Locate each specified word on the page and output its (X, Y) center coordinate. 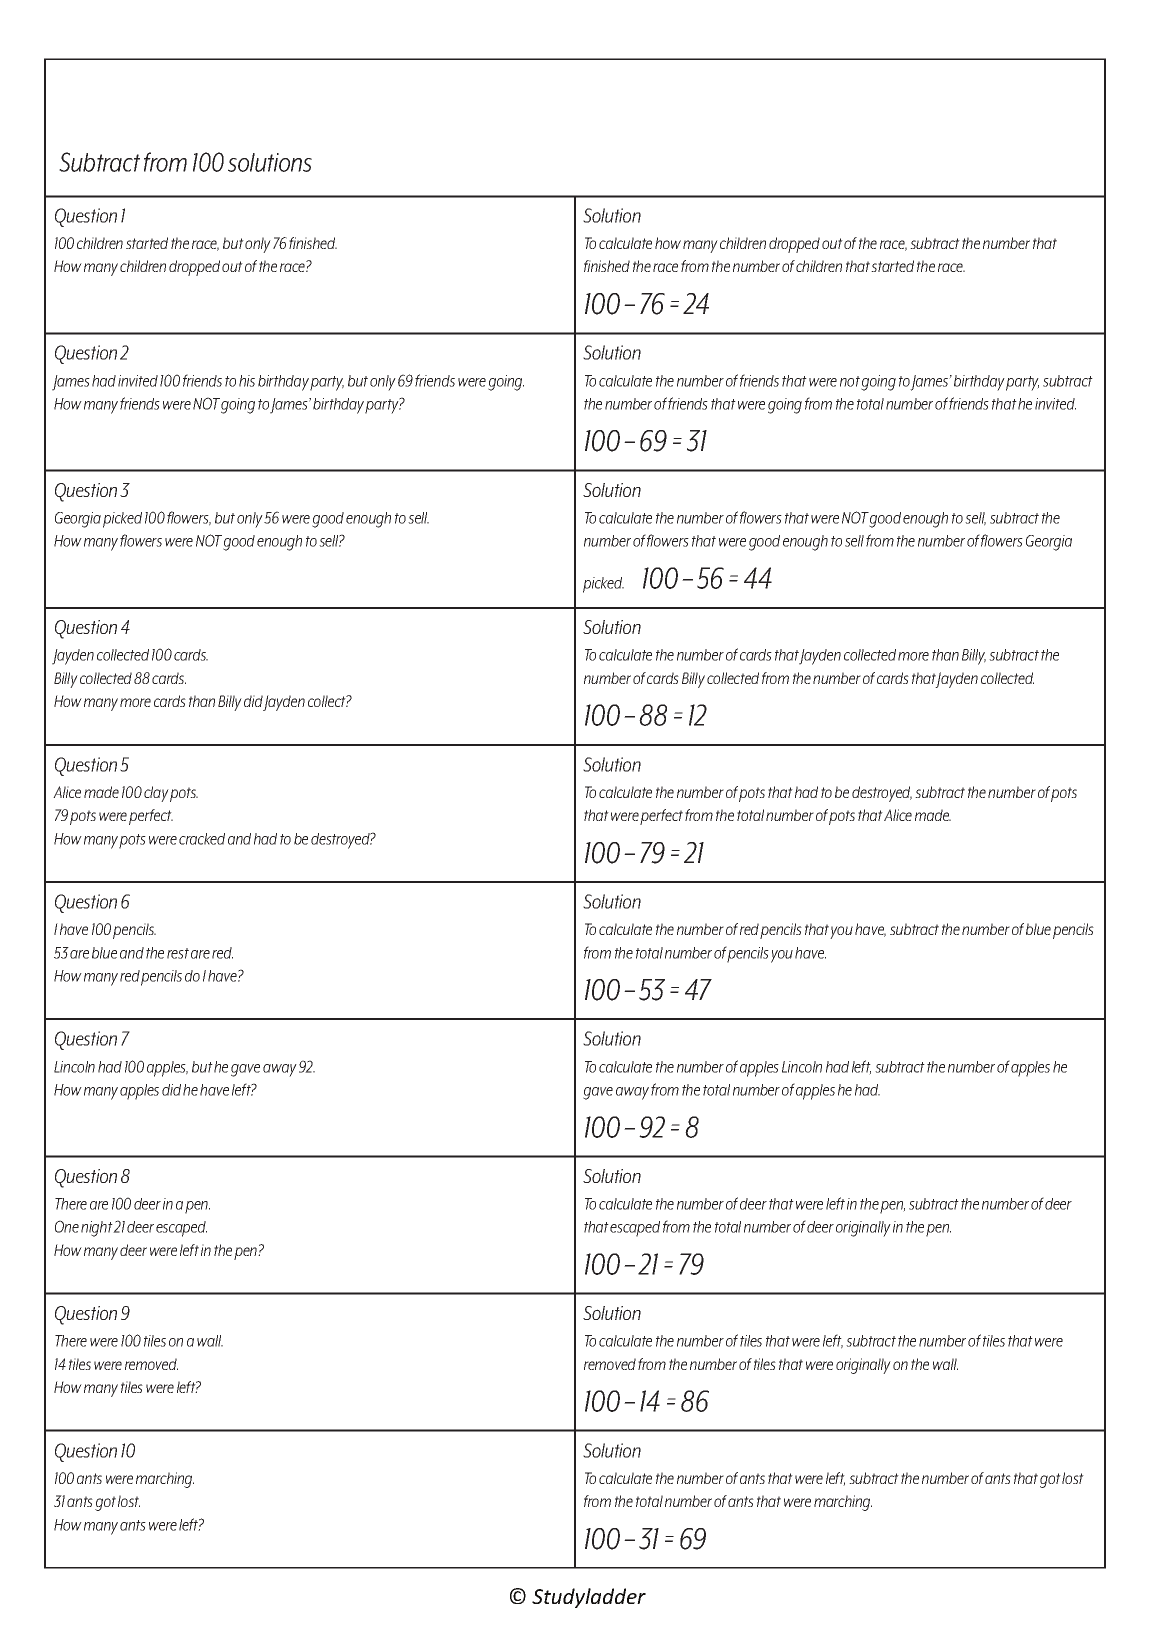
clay (156, 794)
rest (178, 953)
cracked (202, 839)
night (97, 1229)
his (247, 381)
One (67, 1226)
